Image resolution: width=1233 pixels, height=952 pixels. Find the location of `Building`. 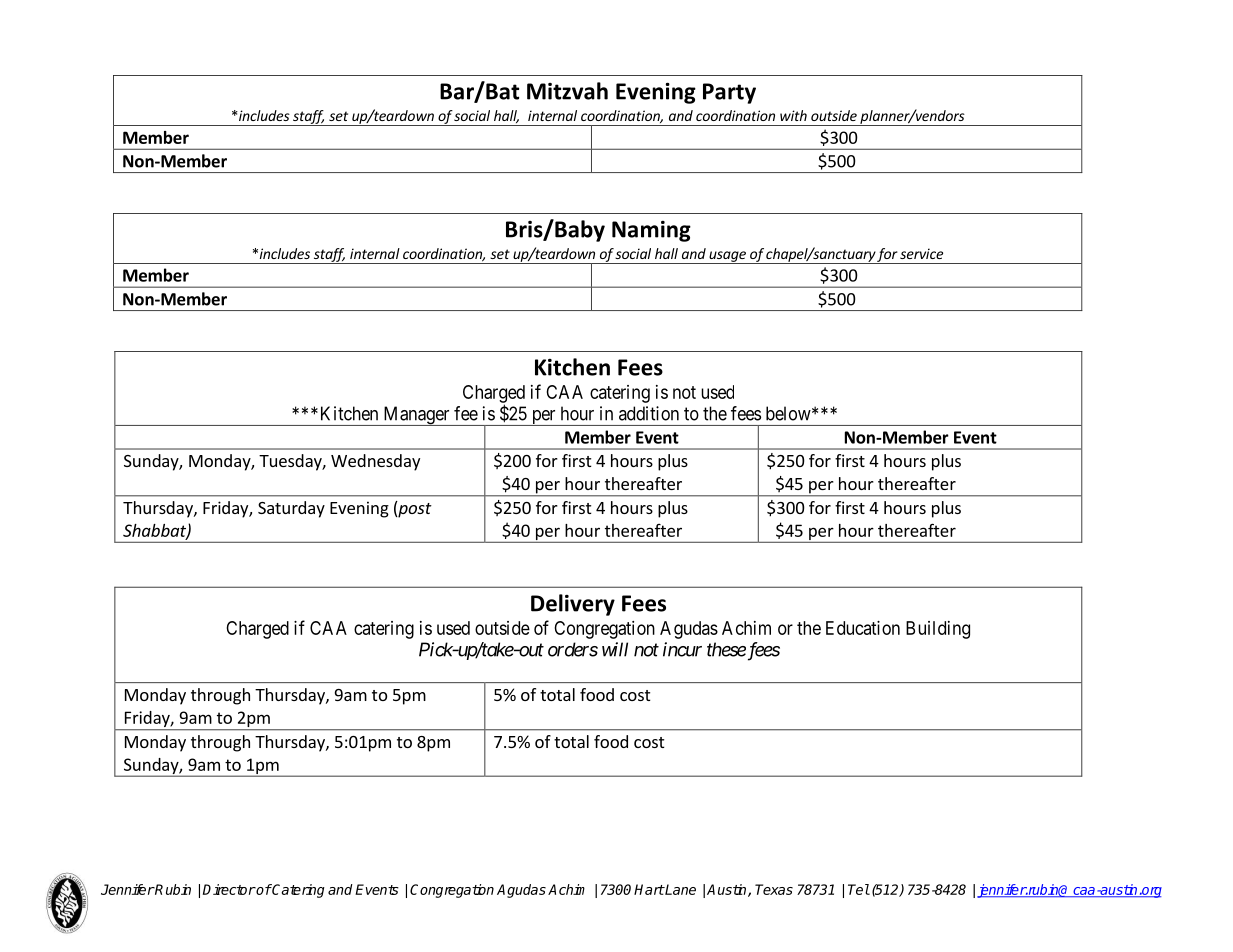

Building is located at coordinates (938, 630).
